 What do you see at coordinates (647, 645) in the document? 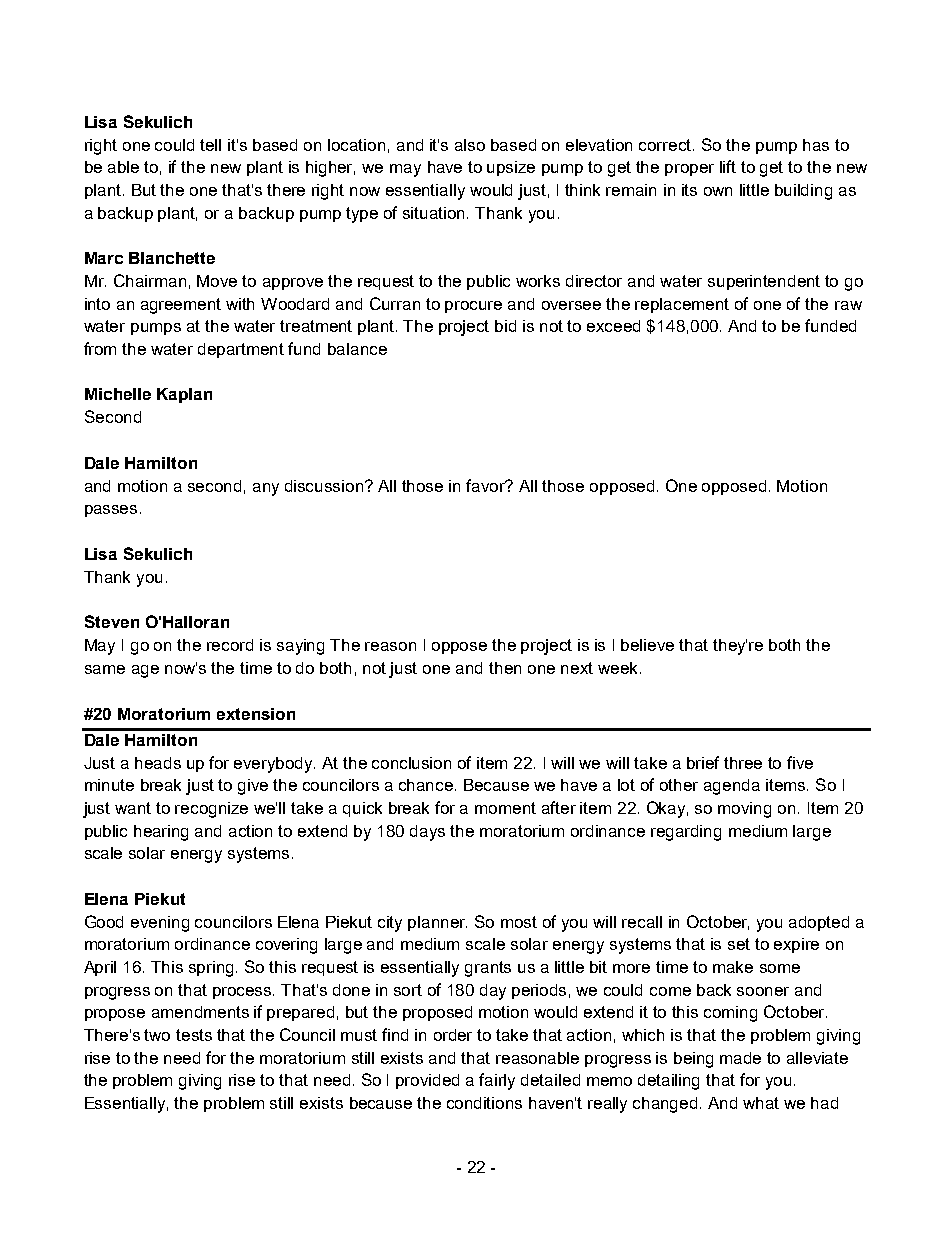
I see `believe` at bounding box center [647, 645].
